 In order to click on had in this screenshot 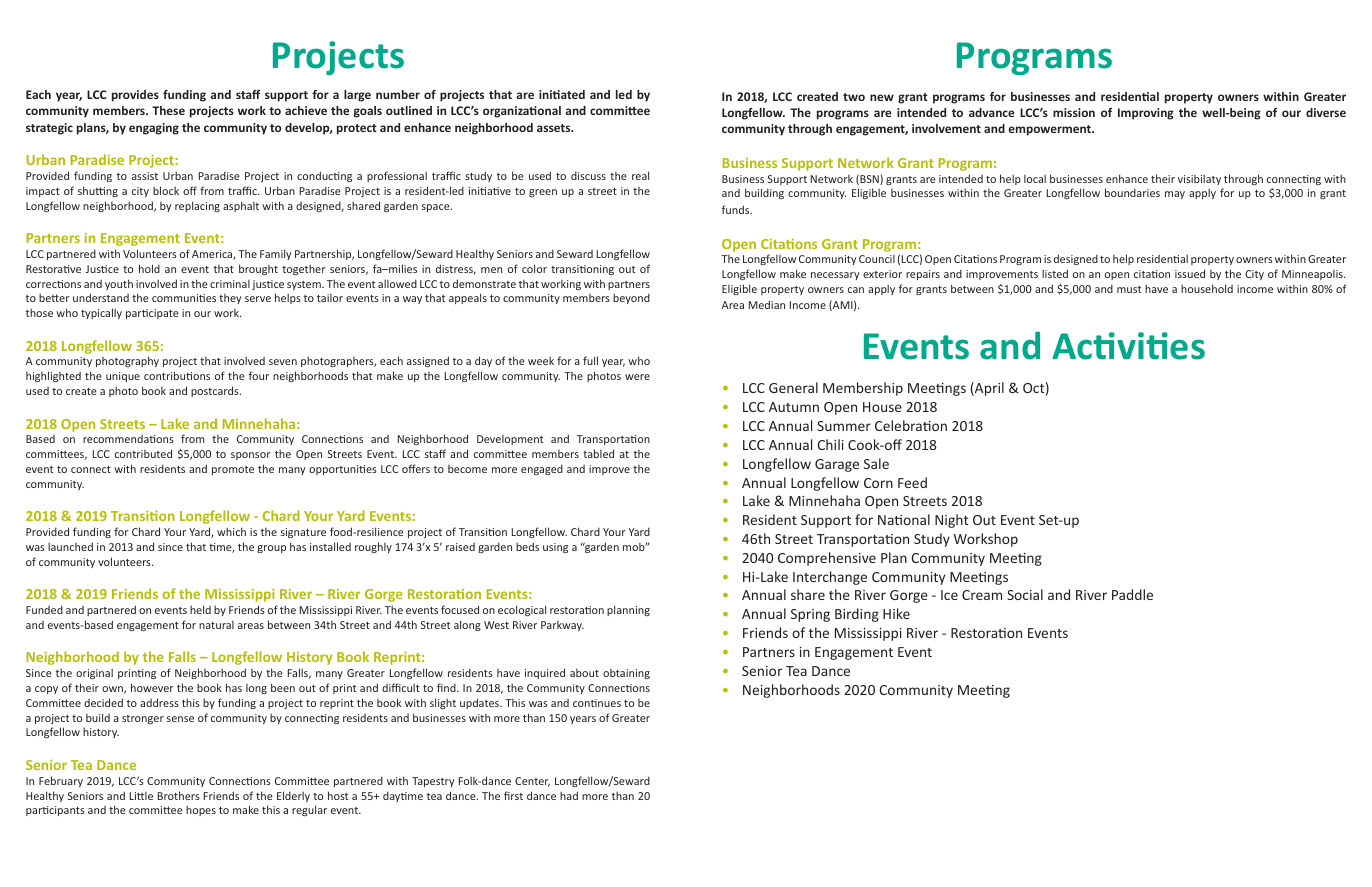, I will do `click(569, 795)`.
